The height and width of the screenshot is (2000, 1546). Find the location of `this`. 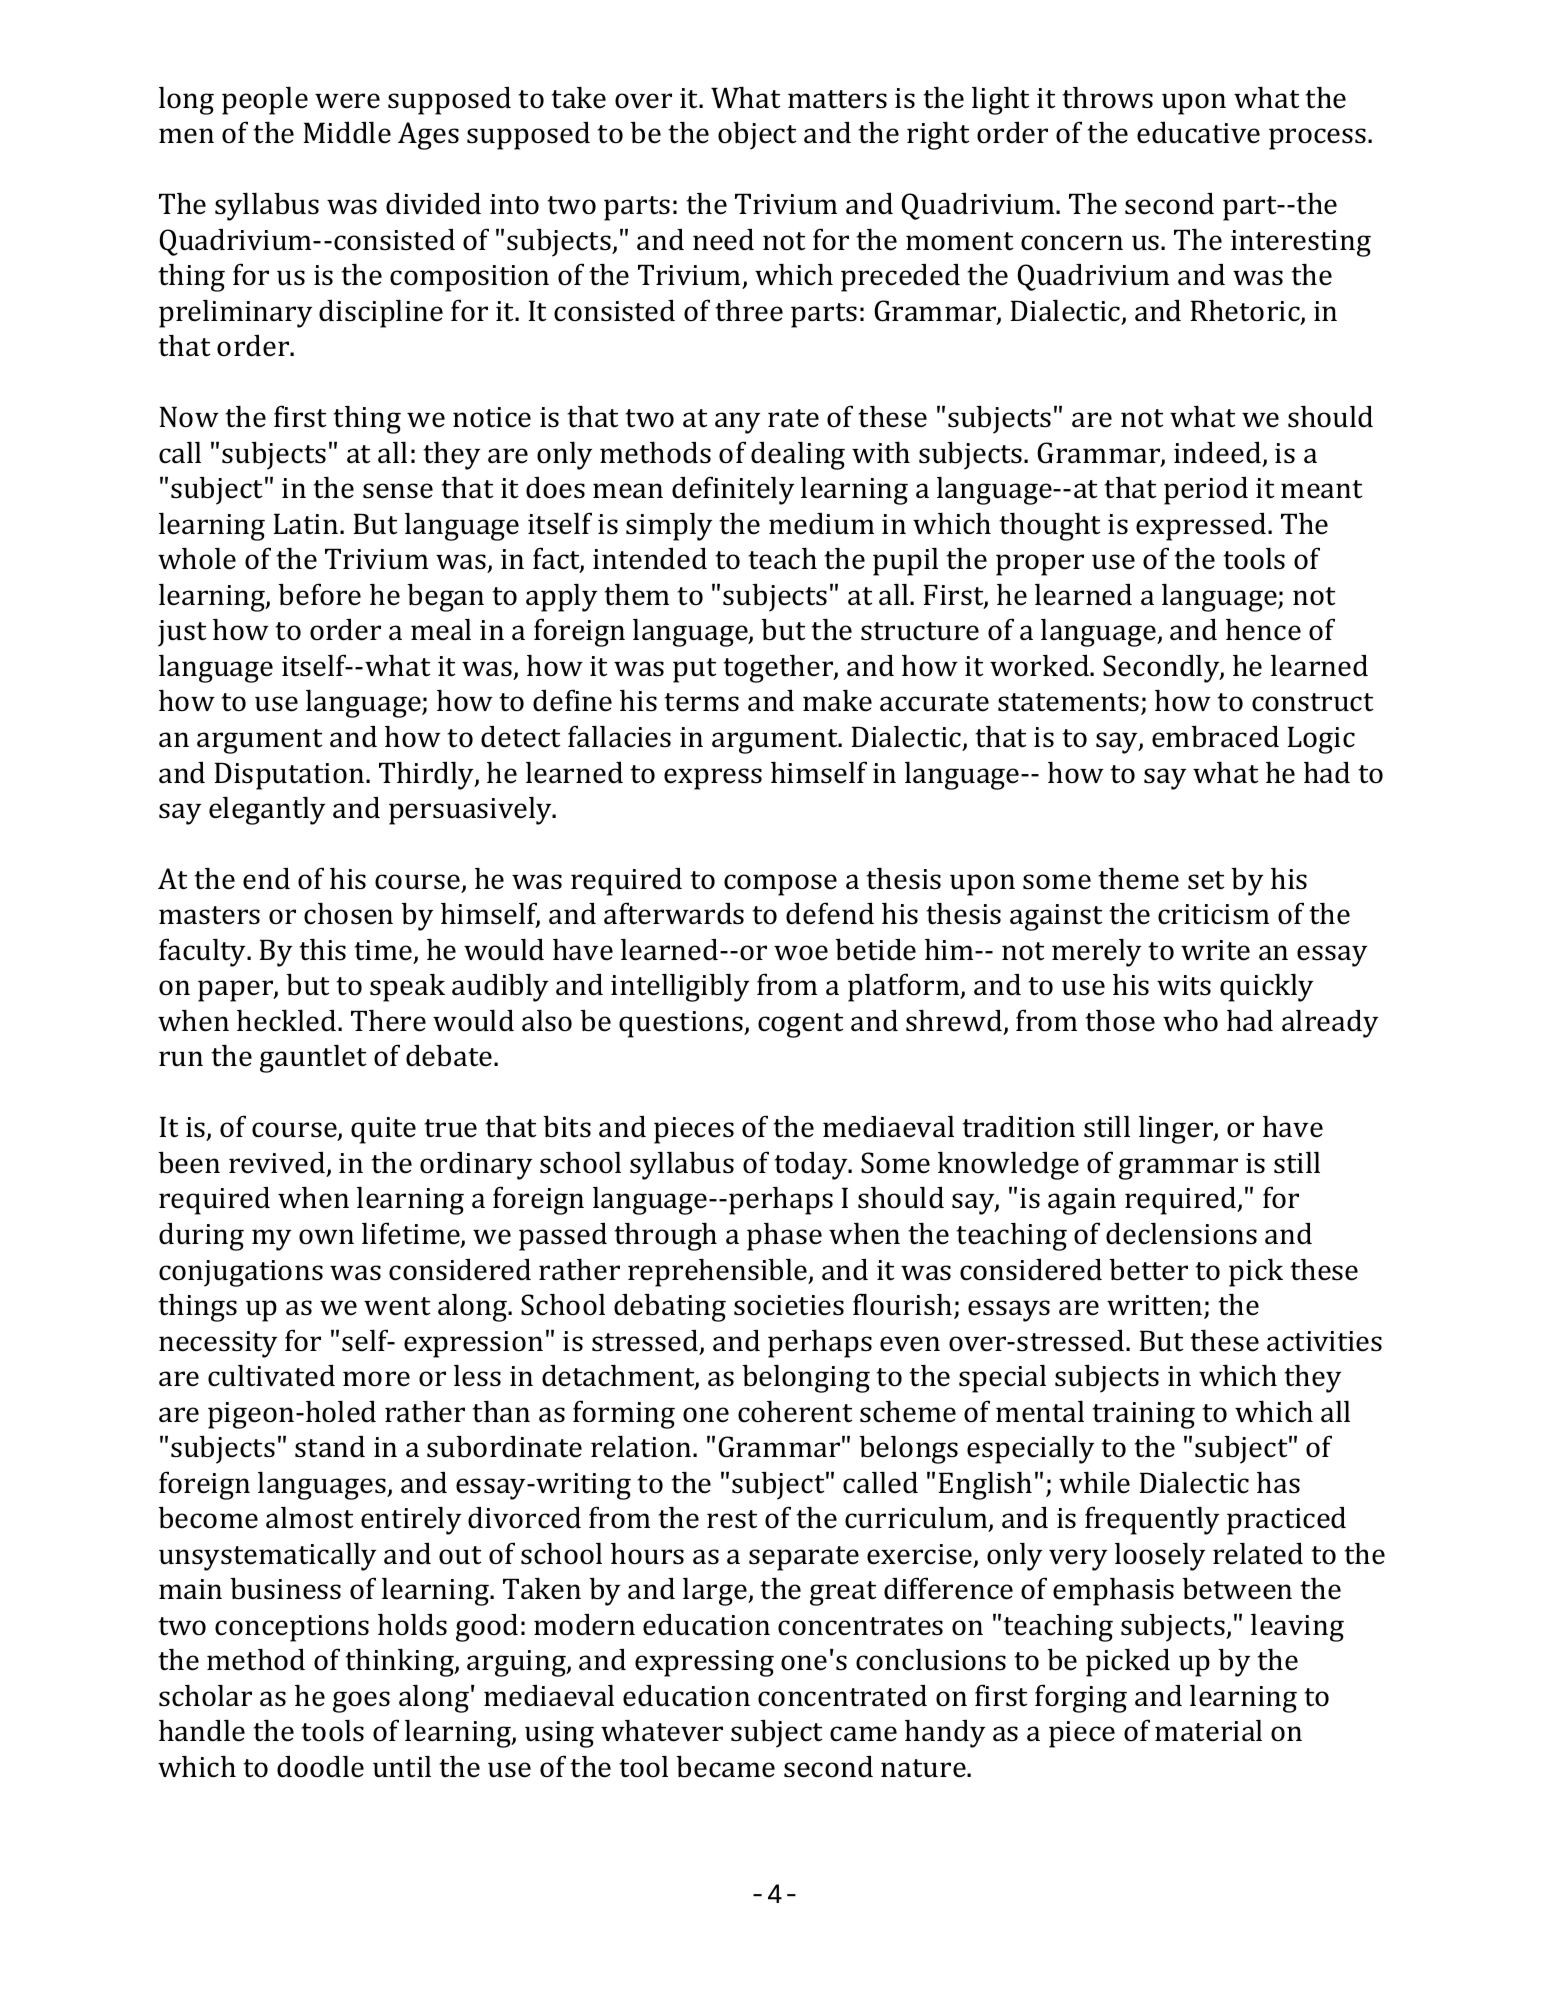

this is located at coordinates (322, 950).
